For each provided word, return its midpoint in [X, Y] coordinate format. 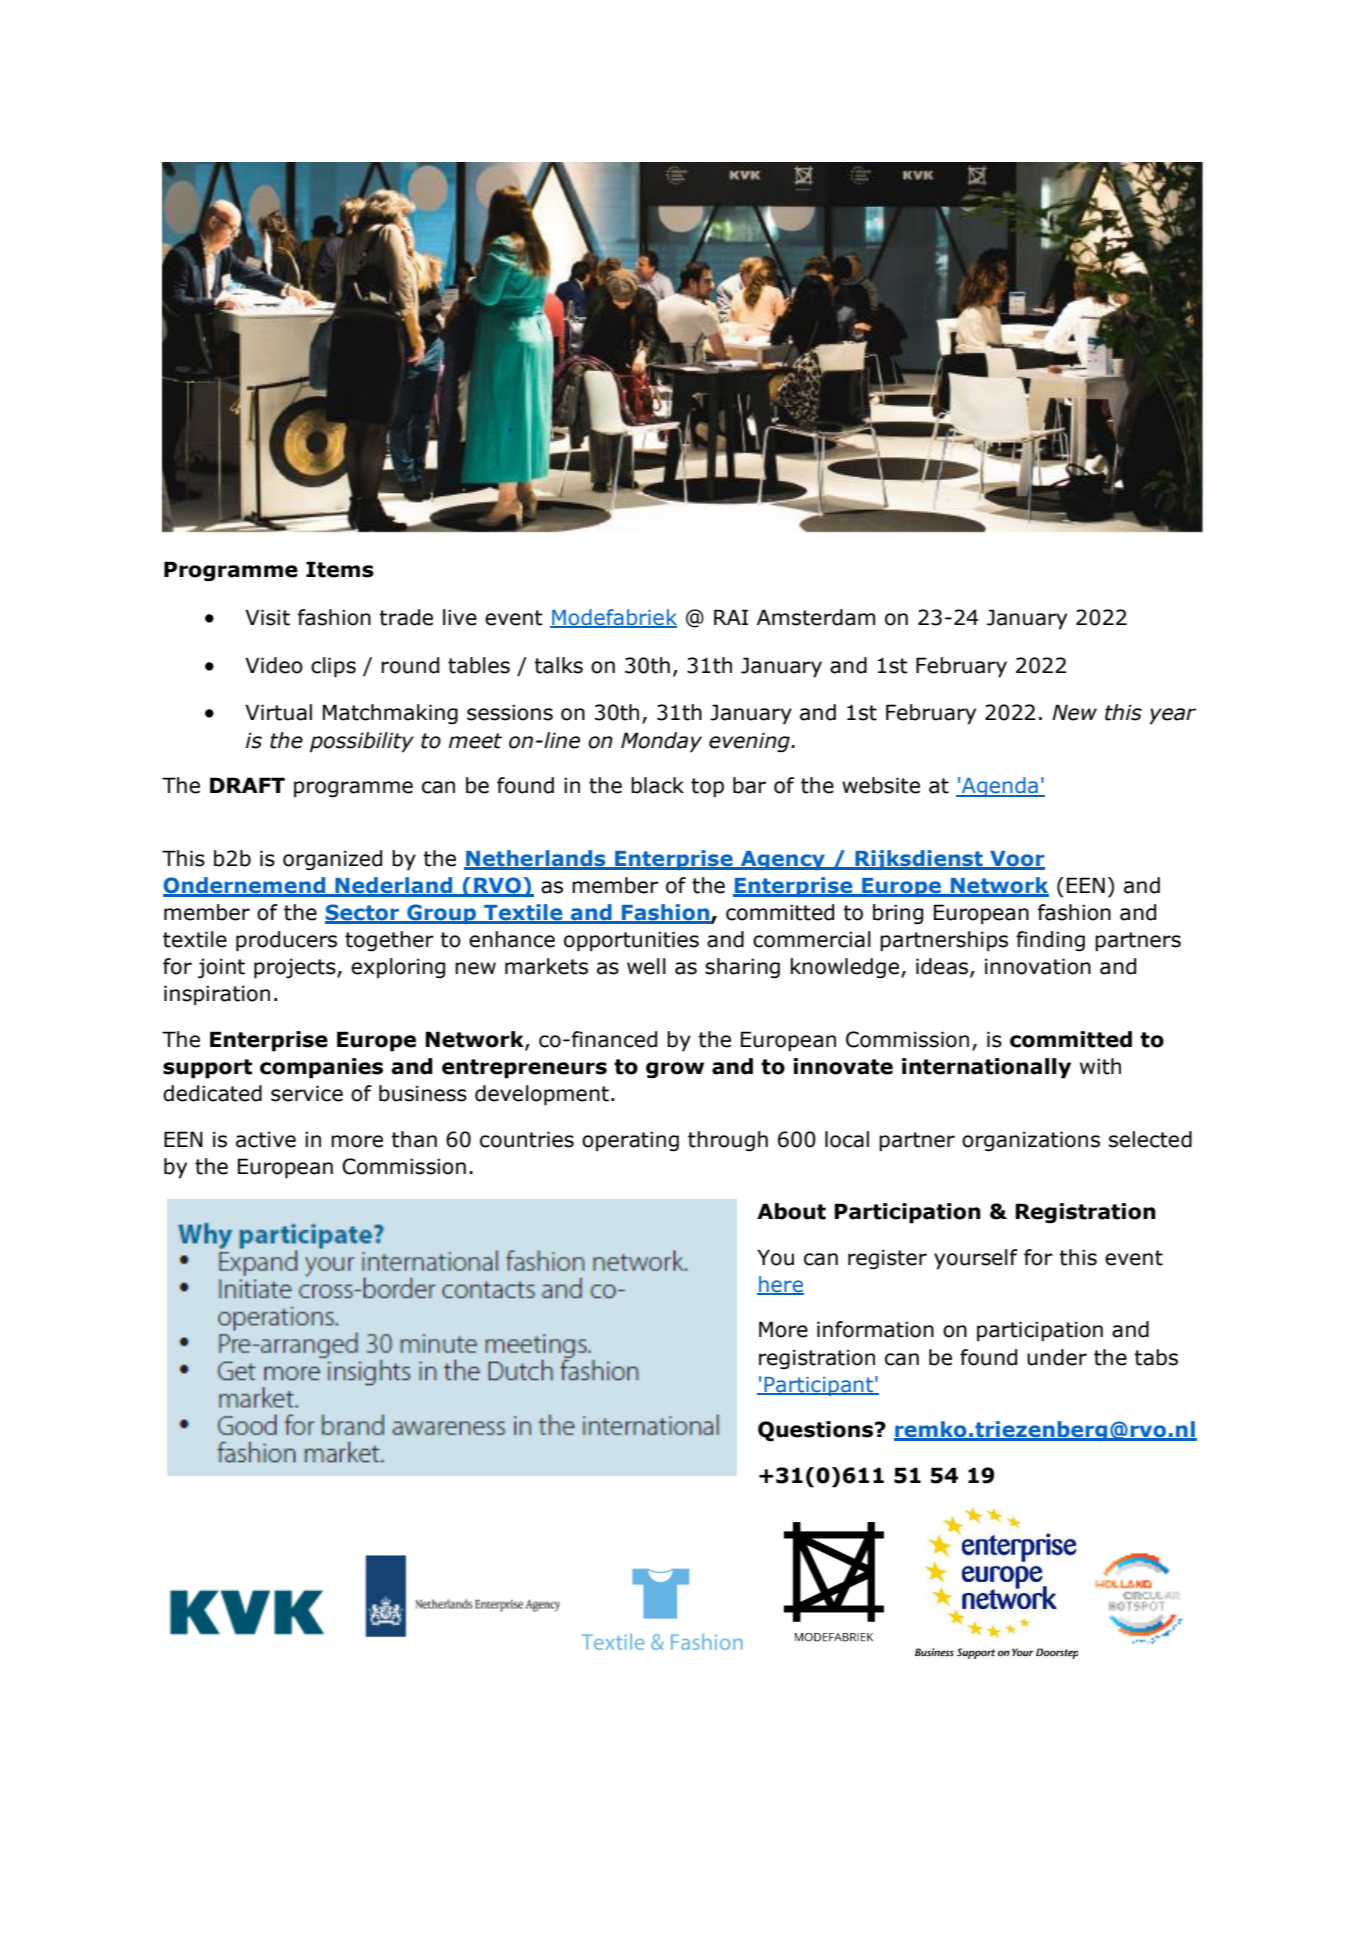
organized [332, 860]
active [266, 1139]
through [728, 1141]
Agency [783, 860]
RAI [731, 617]
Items [340, 569]
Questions [815, 1431]
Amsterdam [816, 617]
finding [1050, 941]
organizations [1031, 1141]
